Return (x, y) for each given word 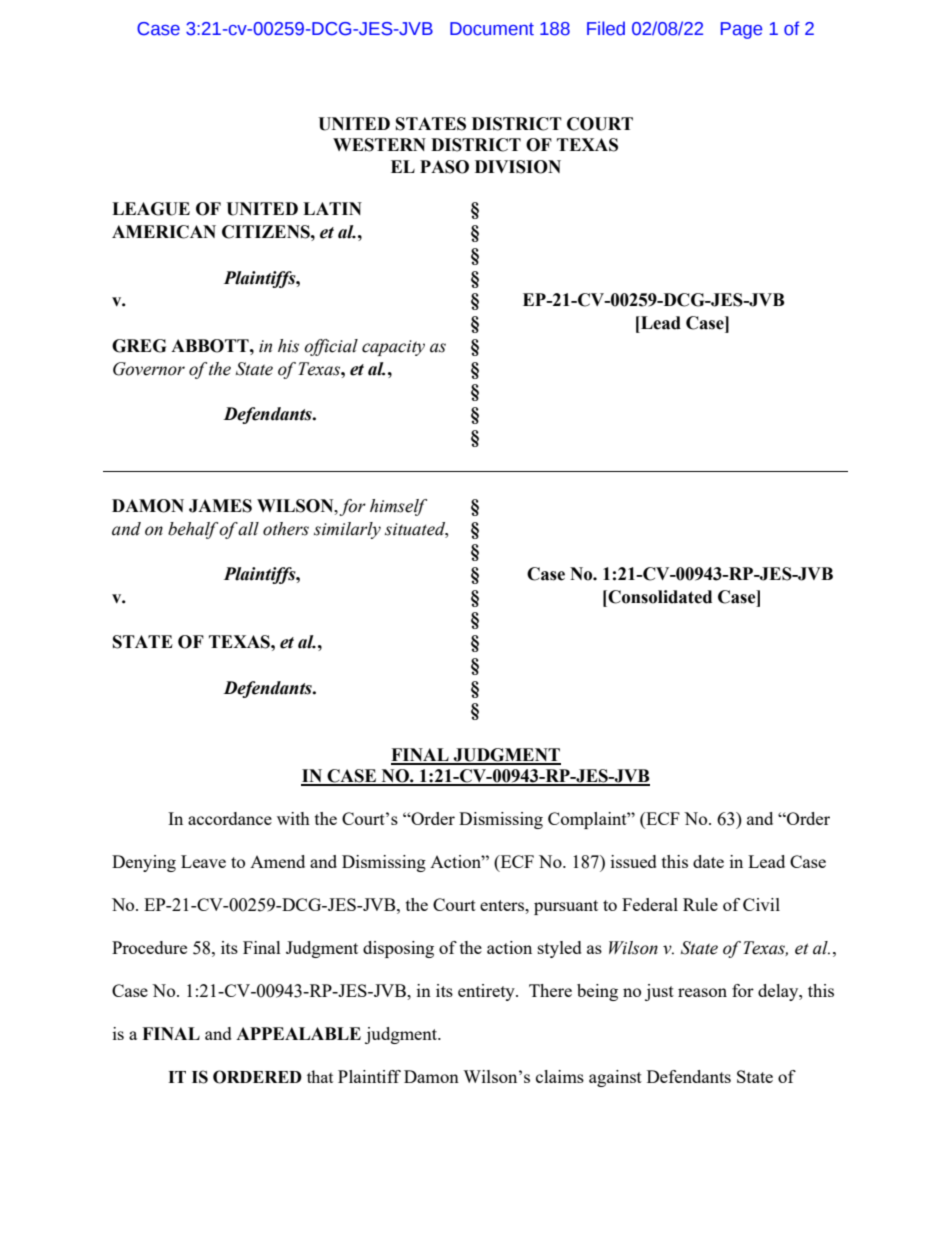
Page (741, 30)
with (293, 818)
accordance (230, 818)
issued (634, 861)
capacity (393, 348)
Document (492, 29)
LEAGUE (151, 209)
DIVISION (518, 167)
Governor (149, 369)
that (320, 1076)
